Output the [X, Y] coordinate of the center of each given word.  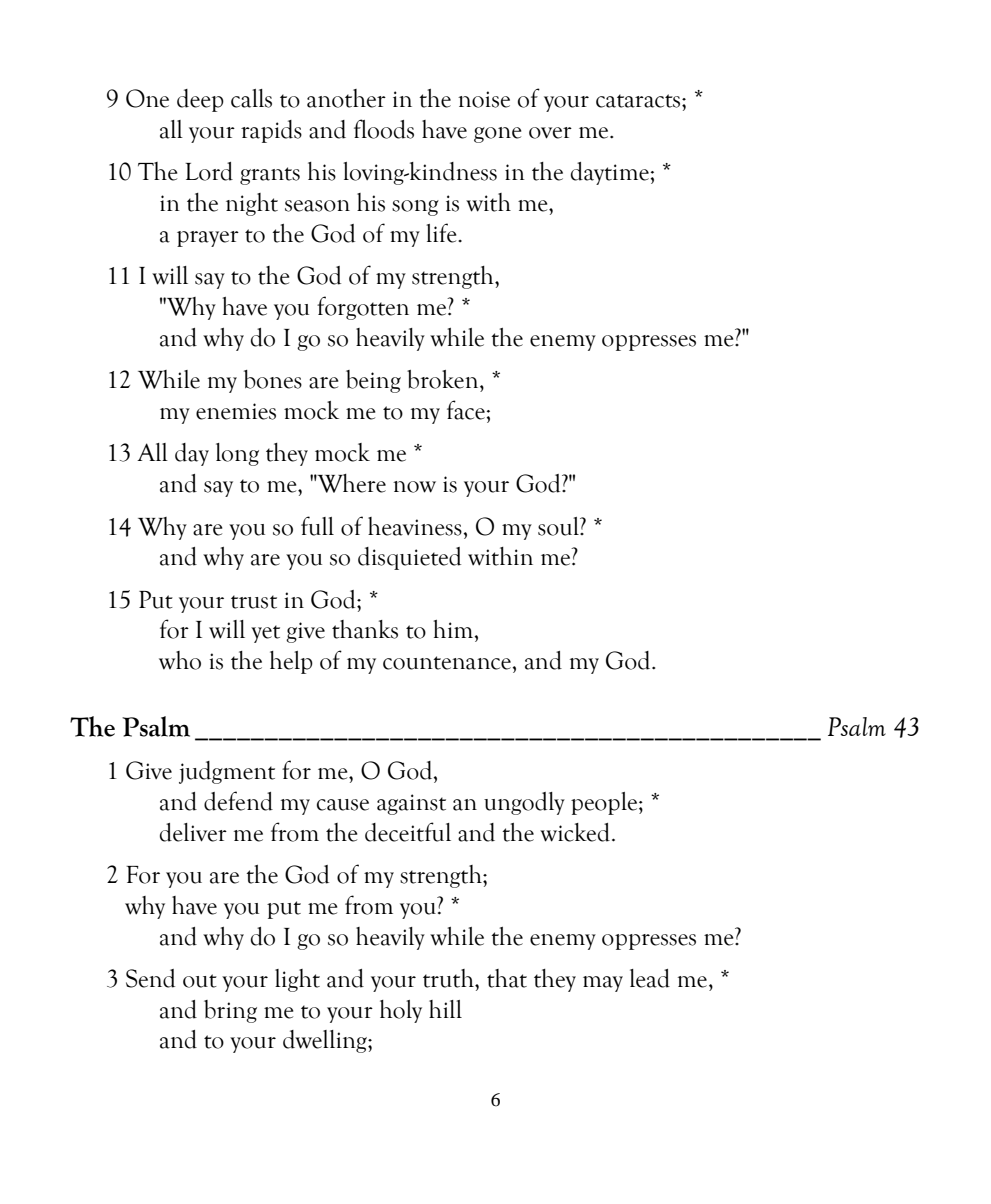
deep [200, 100]
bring [230, 1011]
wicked [575, 832]
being [373, 381]
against [411, 804]
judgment [227, 772]
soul [559, 526]
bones [273, 379]
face [467, 410]
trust [254, 602]
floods [384, 129]
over [550, 133]
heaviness [416, 526]
